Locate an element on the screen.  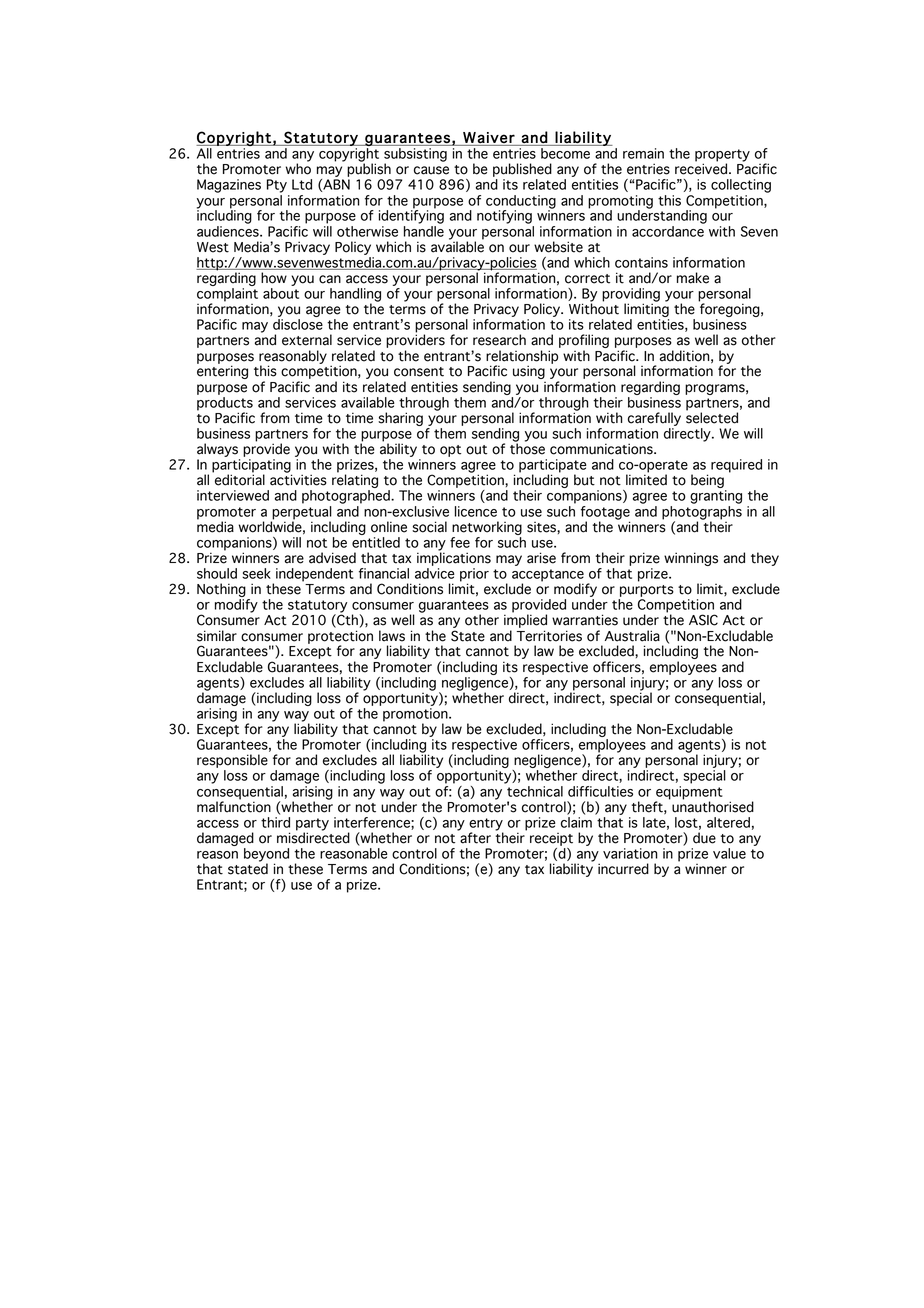
Waiver is located at coordinates (489, 137).
